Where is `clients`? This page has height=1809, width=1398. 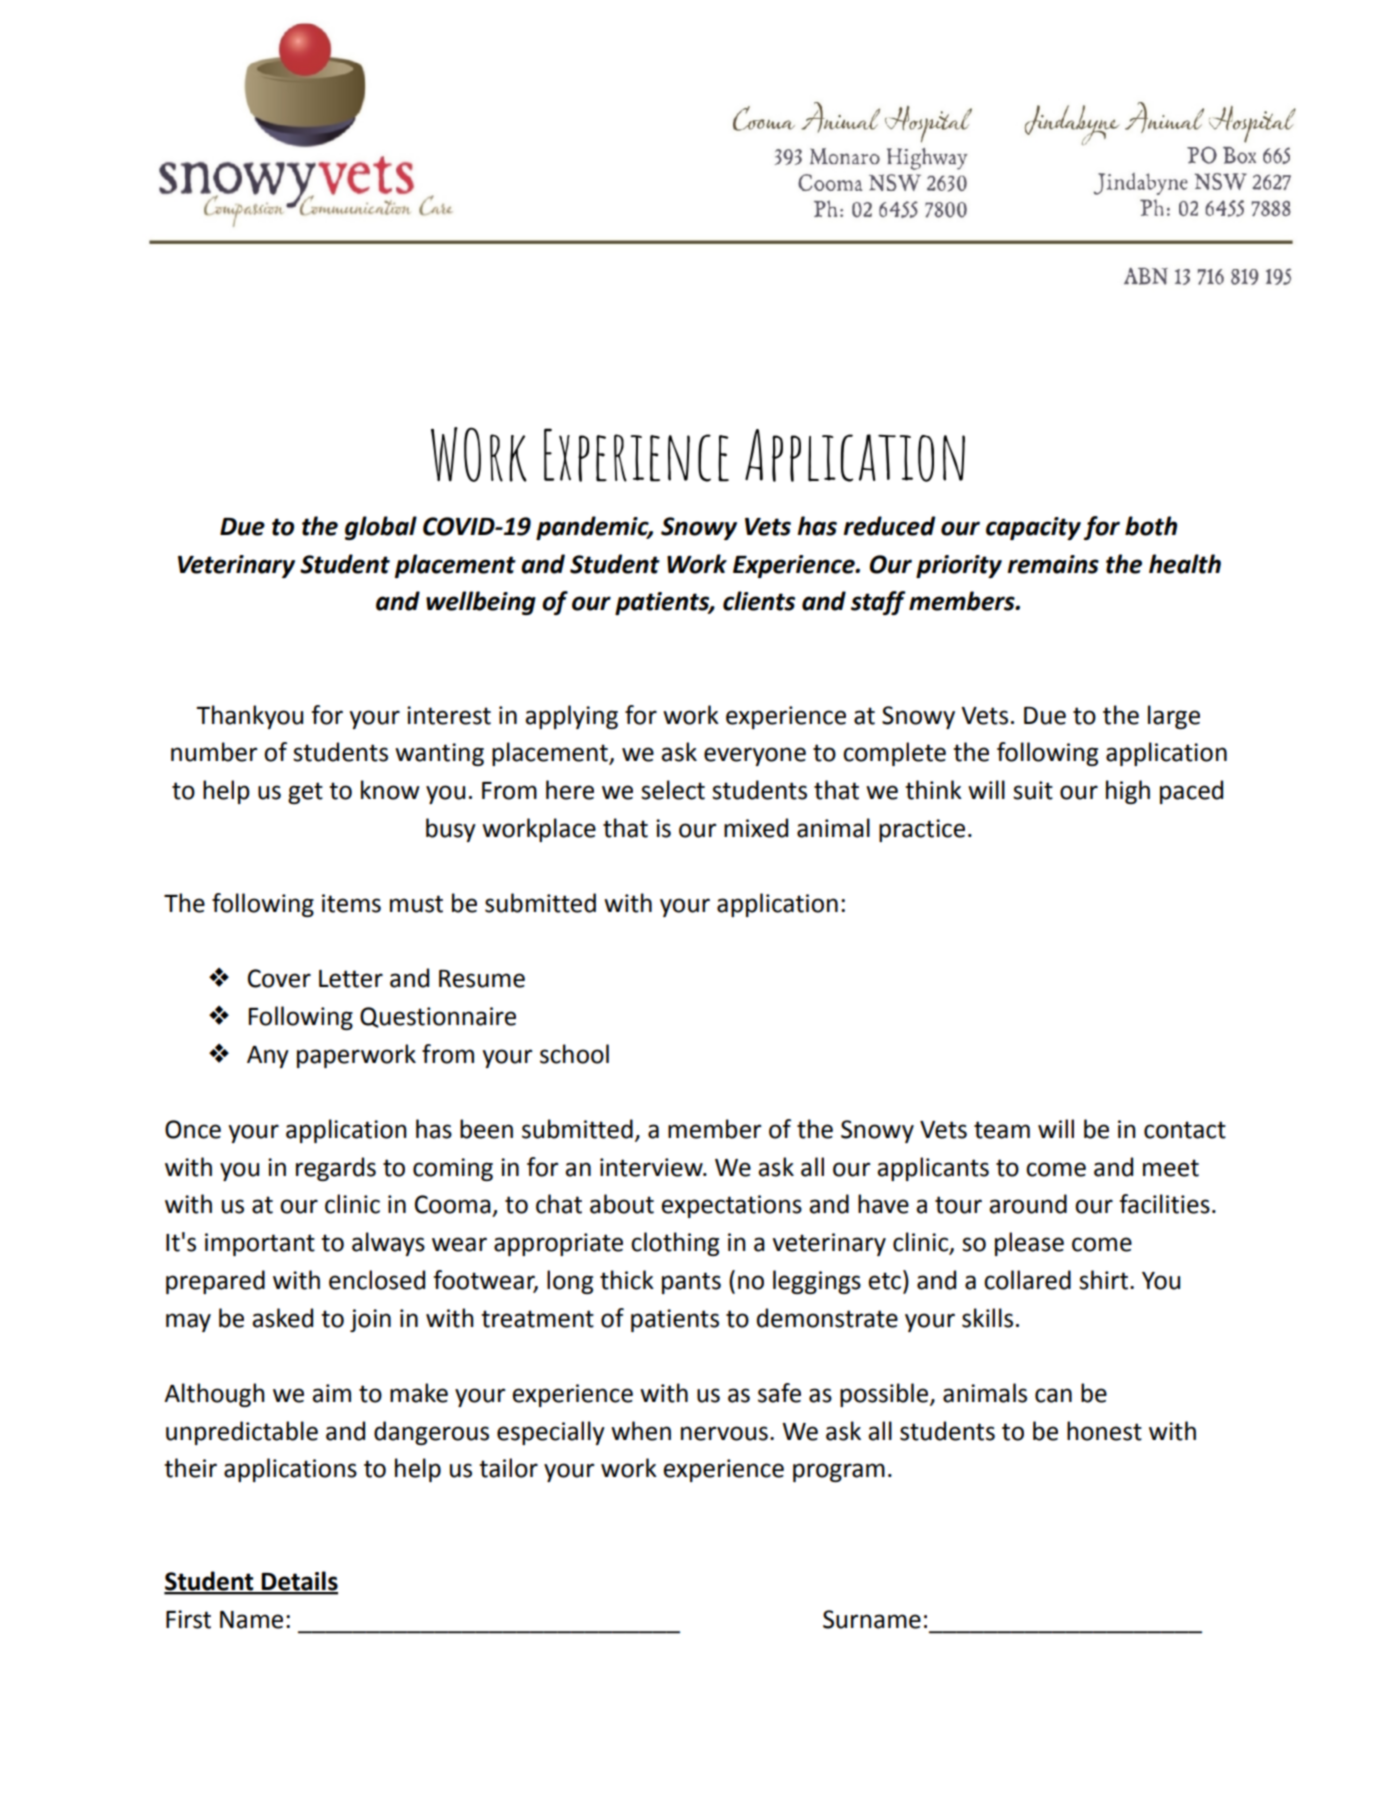
clients is located at coordinates (759, 601).
